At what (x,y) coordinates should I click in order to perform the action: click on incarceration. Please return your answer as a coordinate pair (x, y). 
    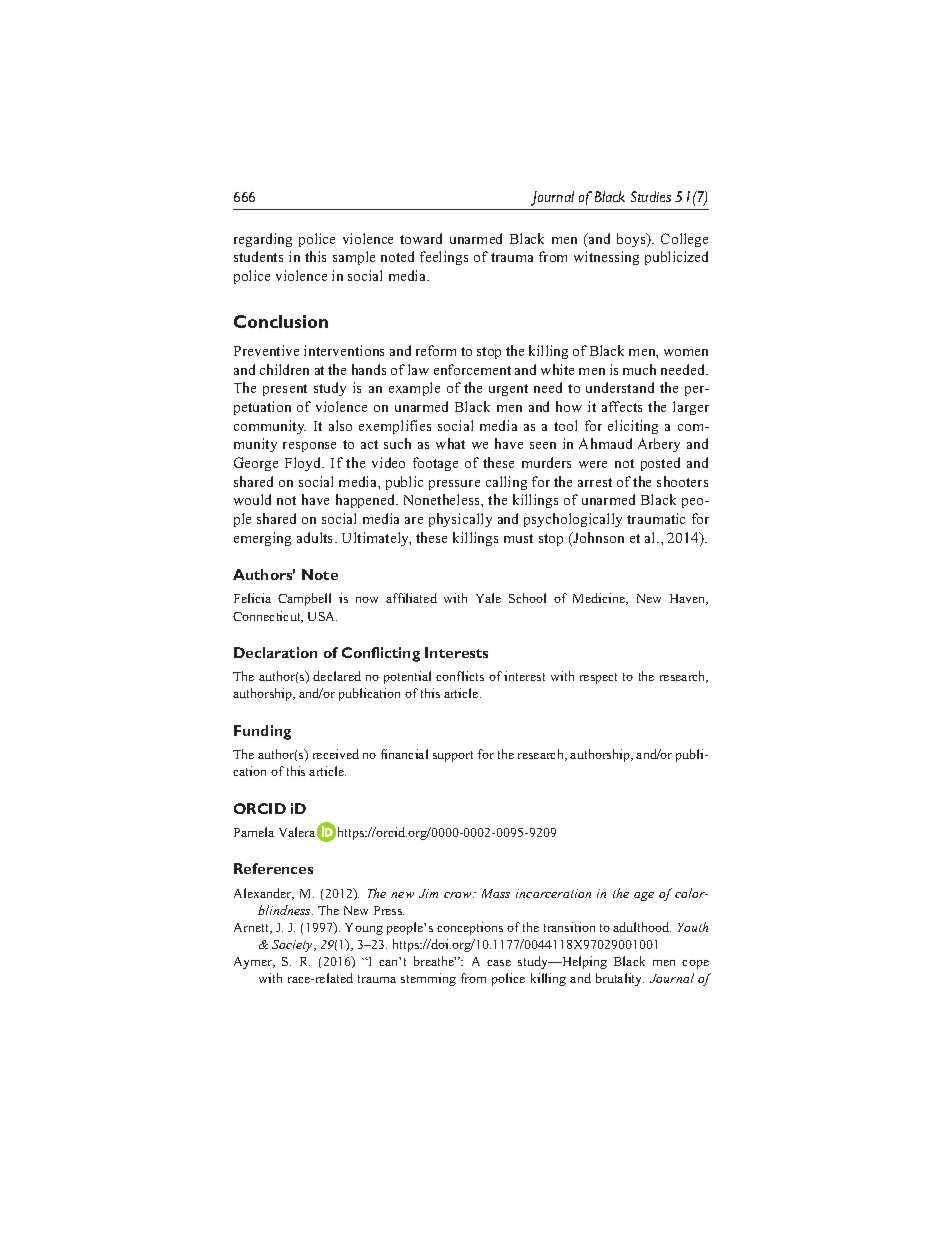
    Looking at the image, I should click on (553, 893).
